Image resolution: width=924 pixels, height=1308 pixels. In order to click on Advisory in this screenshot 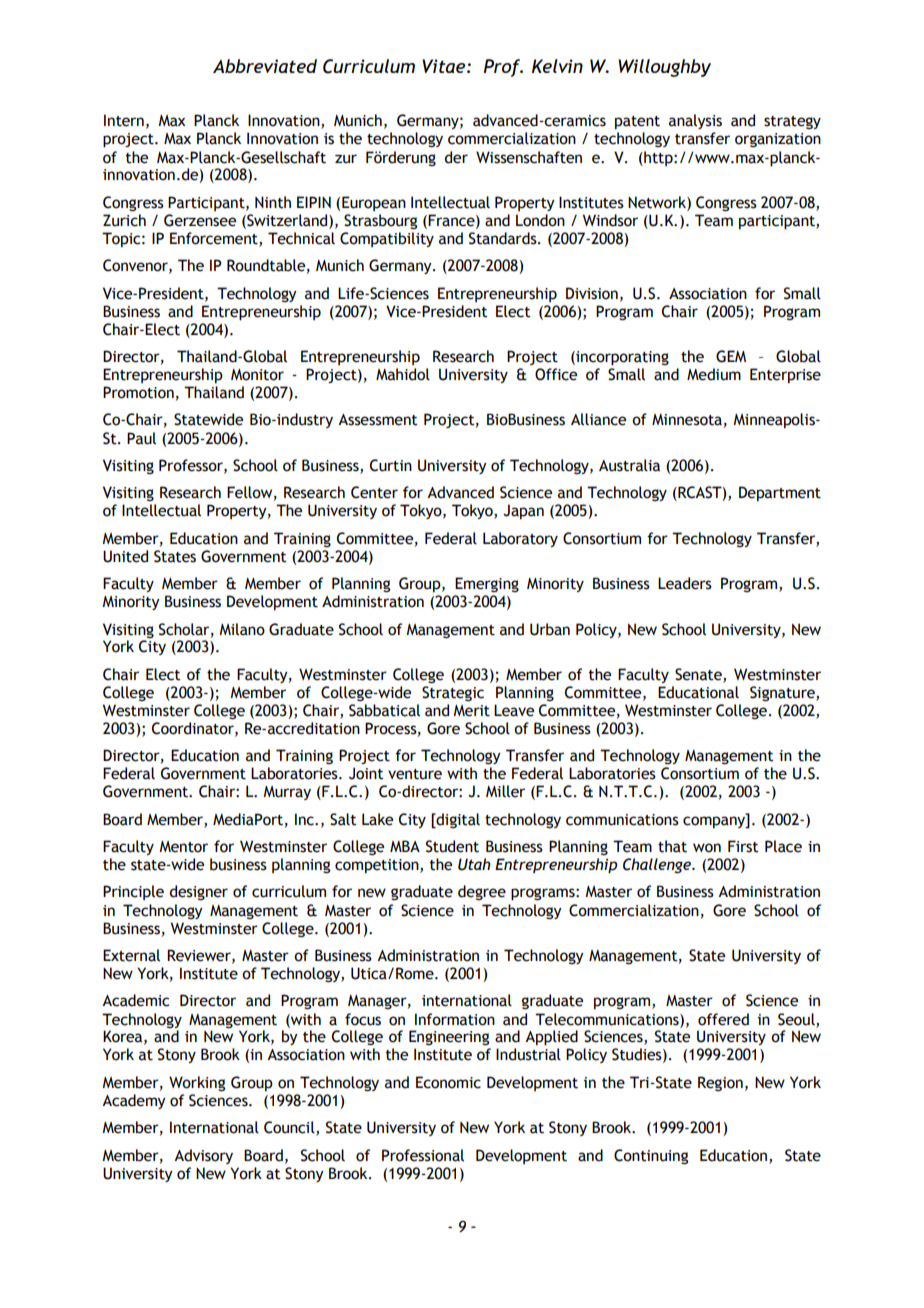, I will do `click(203, 1156)`.
